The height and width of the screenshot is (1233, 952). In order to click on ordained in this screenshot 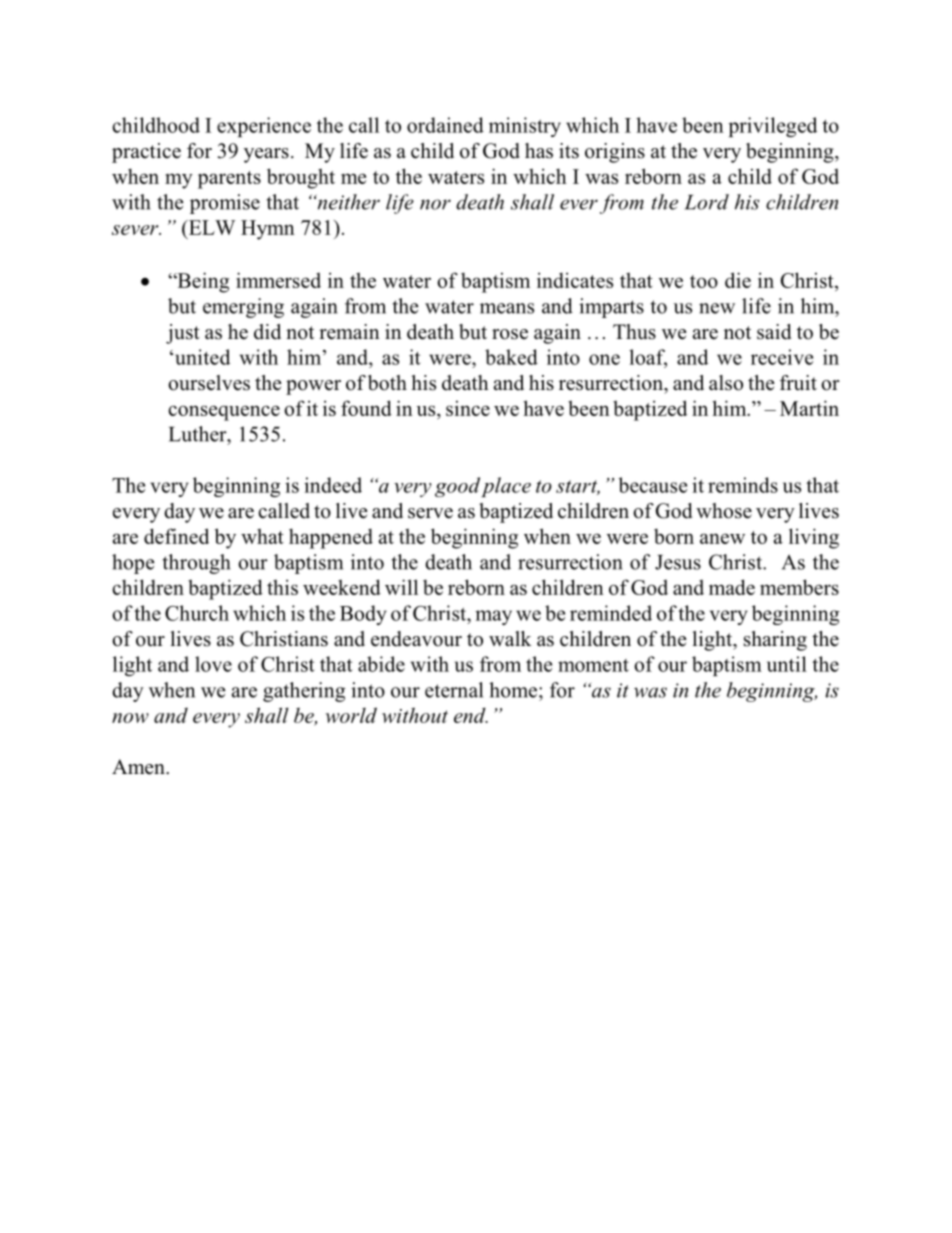, I will do `click(445, 125)`.
